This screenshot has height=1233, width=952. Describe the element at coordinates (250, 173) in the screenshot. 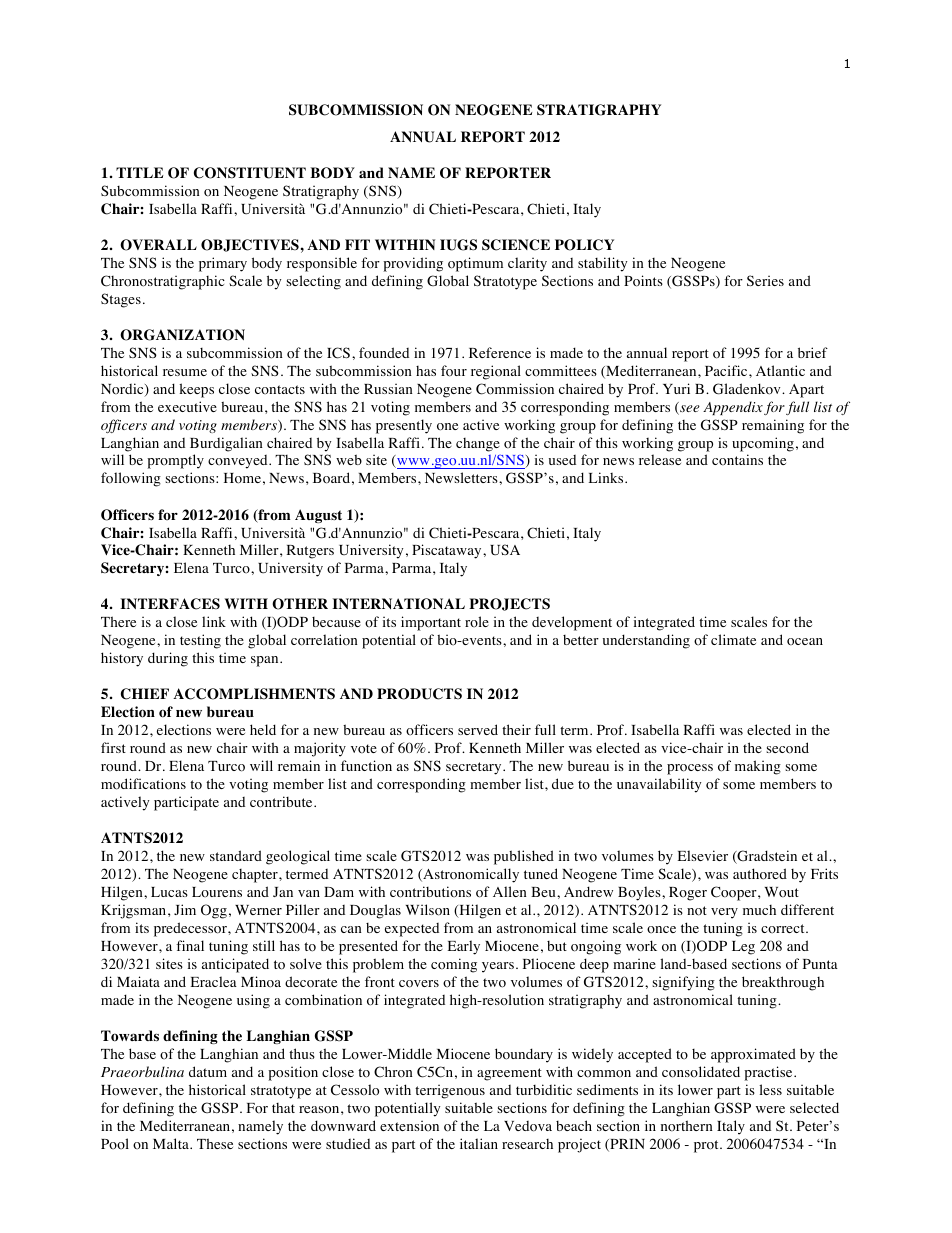

I see `CONSTITUENT` at that location.
